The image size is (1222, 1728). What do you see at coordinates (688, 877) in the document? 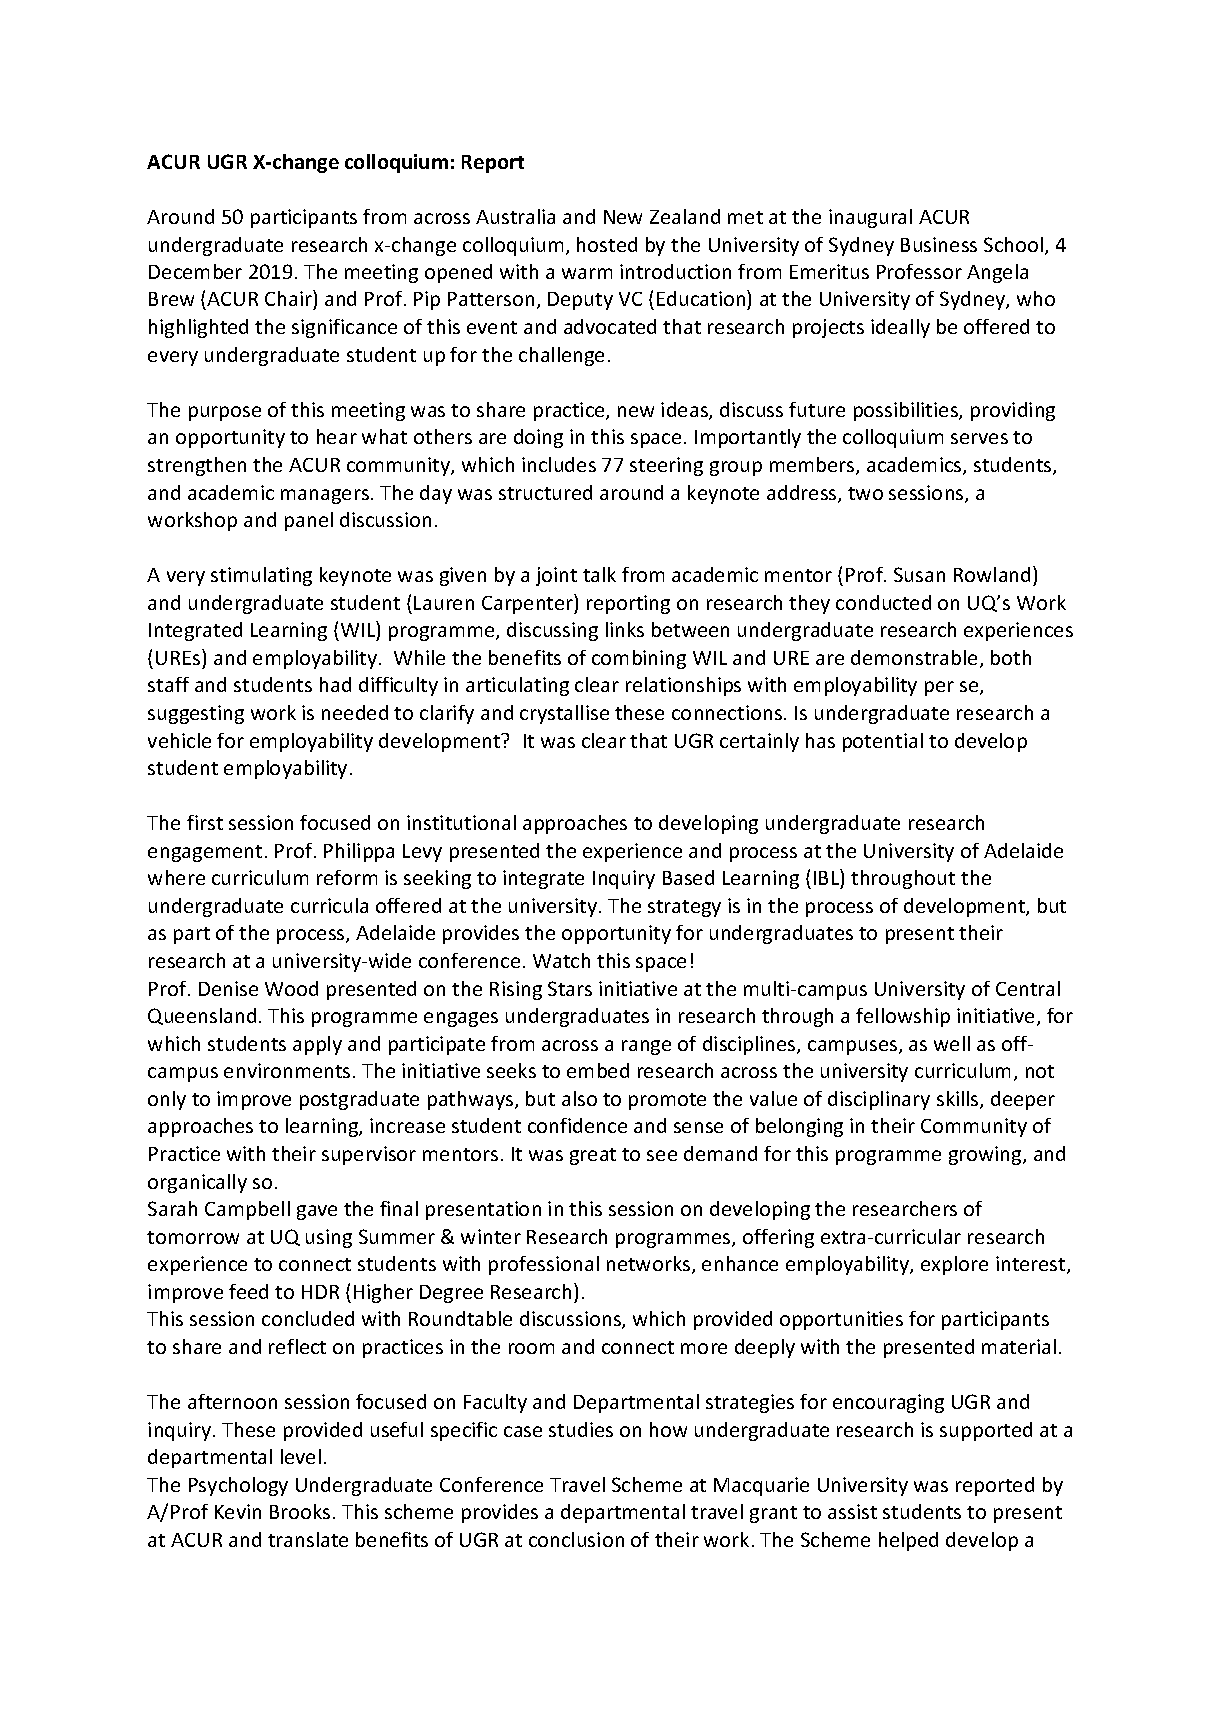
I see `Based` at bounding box center [688, 877].
